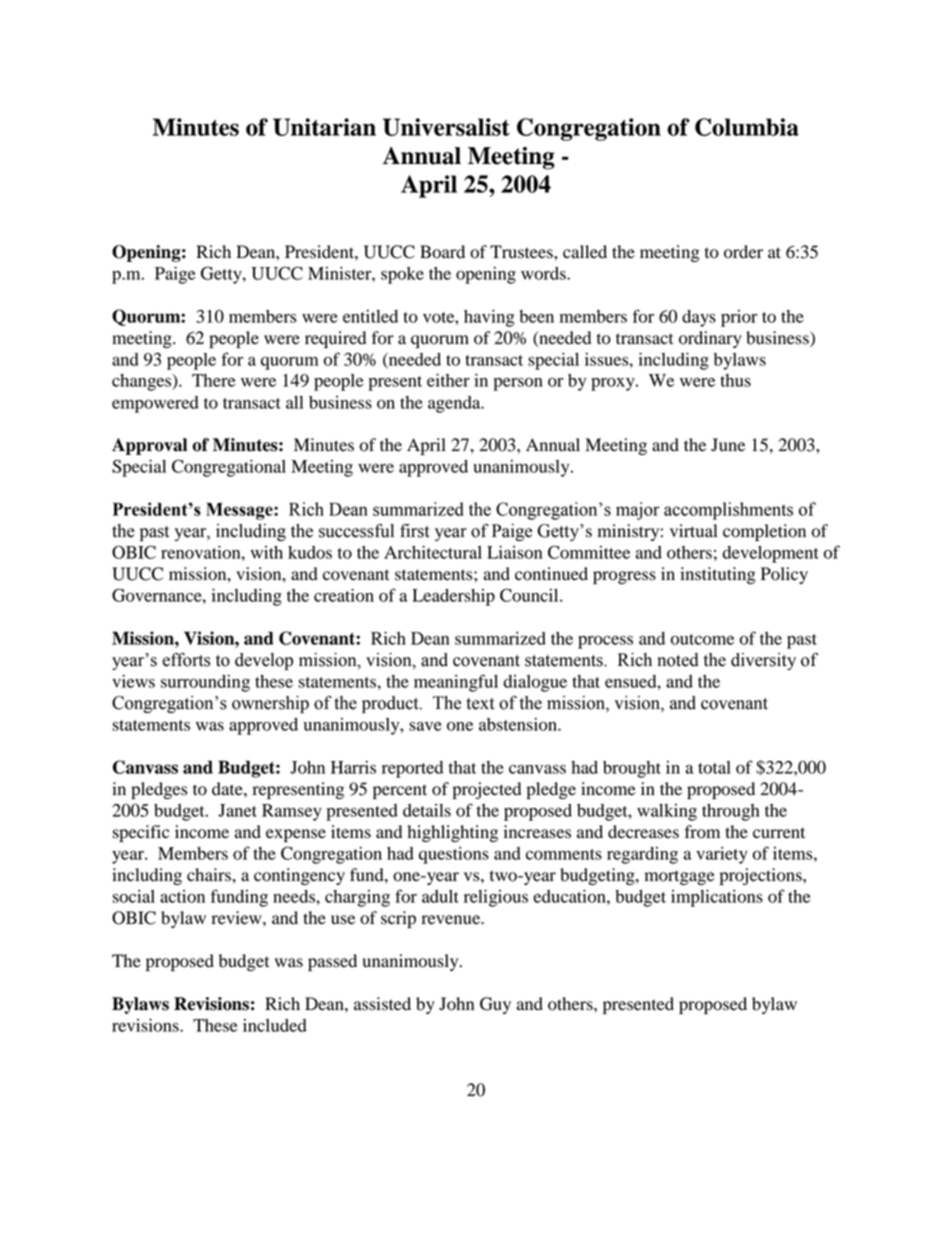 Image resolution: width=952 pixels, height=1233 pixels. What do you see at coordinates (714, 767) in the page?
I see `total` at bounding box center [714, 767].
